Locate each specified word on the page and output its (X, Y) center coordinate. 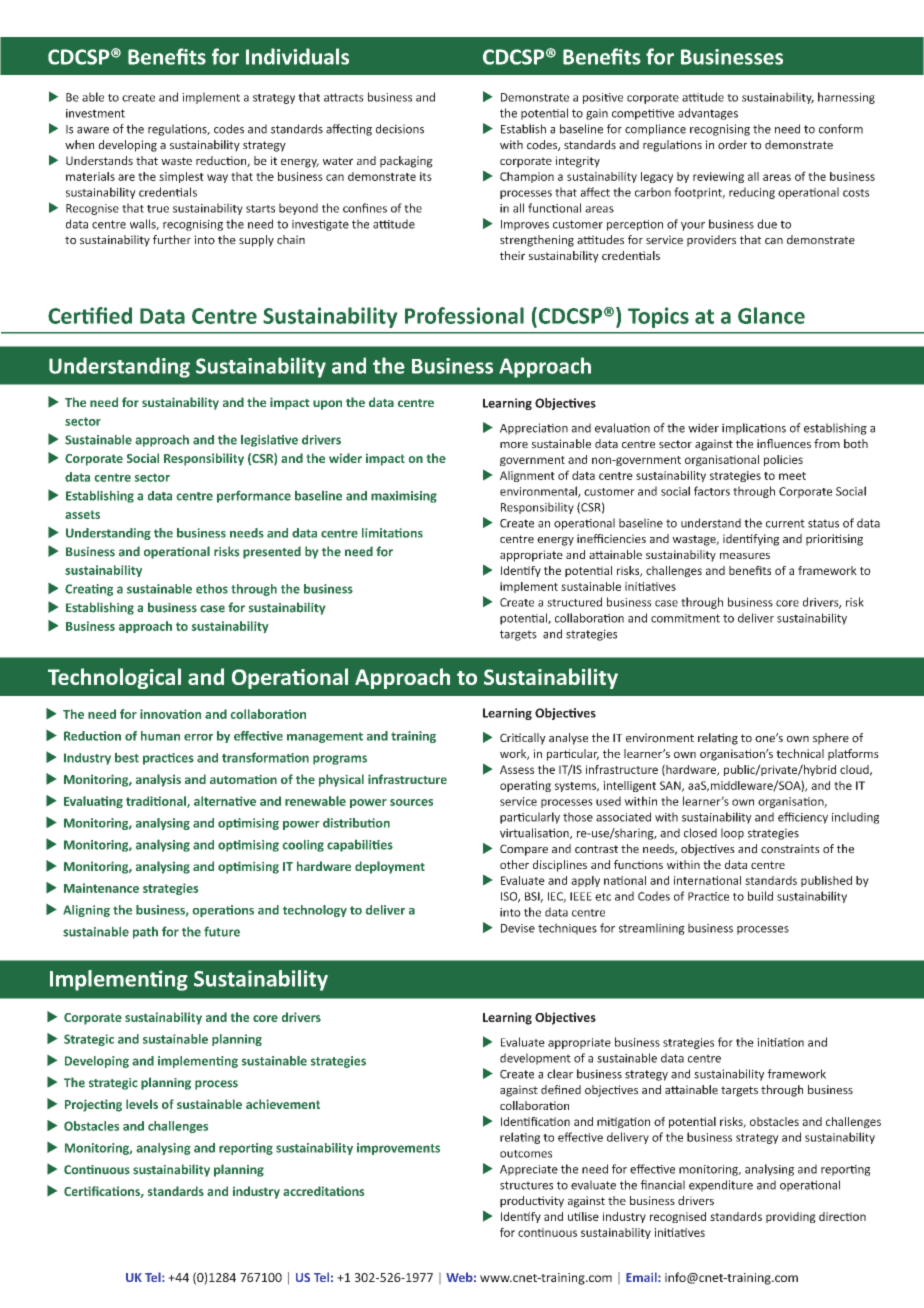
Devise (518, 928)
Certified (90, 315)
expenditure (721, 1186)
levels (142, 1104)
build (760, 896)
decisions (400, 129)
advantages (708, 114)
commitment (685, 618)
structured (574, 602)
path (145, 933)
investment (95, 113)
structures (526, 1185)
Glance (771, 315)
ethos (212, 589)
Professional (464, 315)
